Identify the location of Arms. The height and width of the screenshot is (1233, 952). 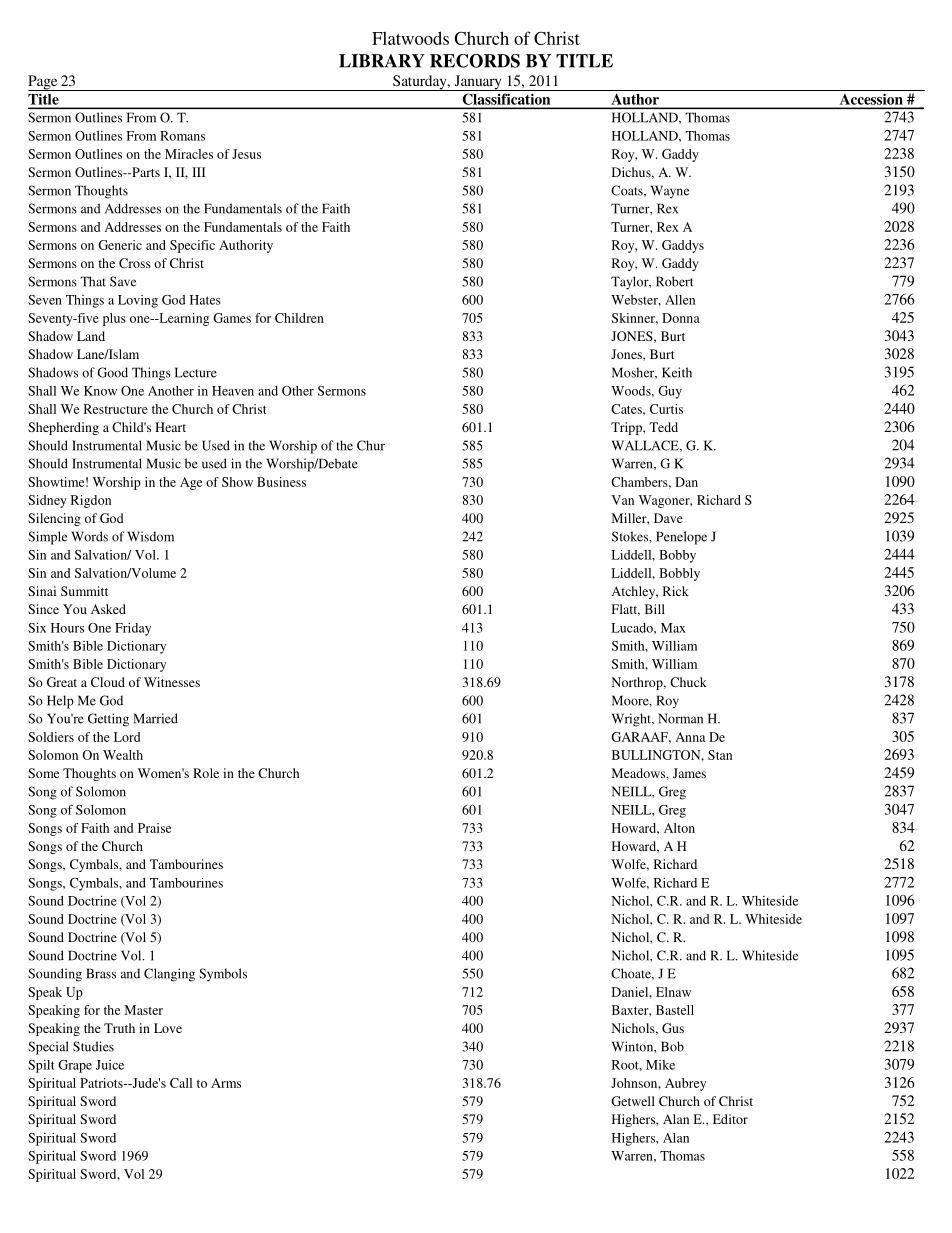
(226, 1083).
